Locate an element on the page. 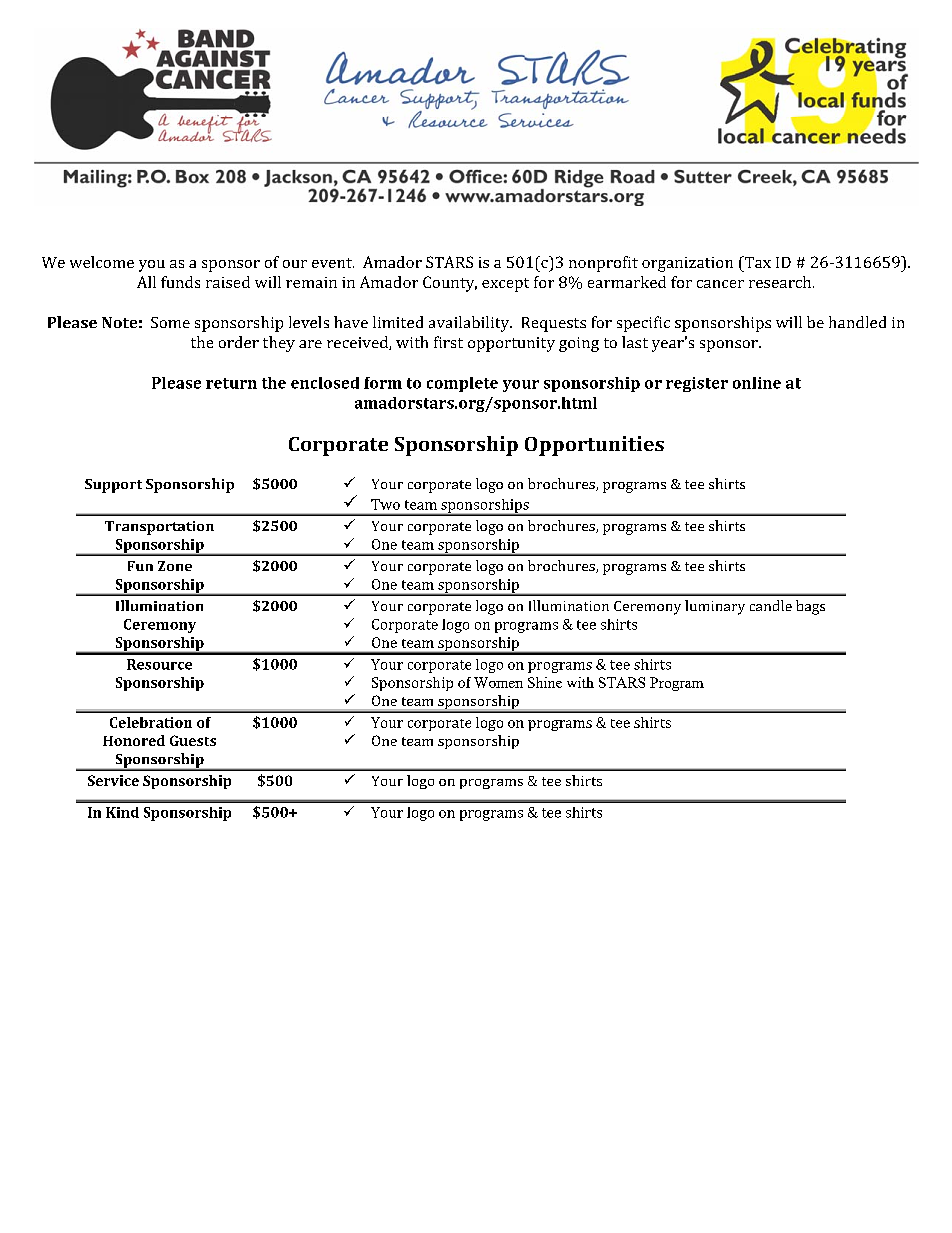  Two is located at coordinates (385, 504).
